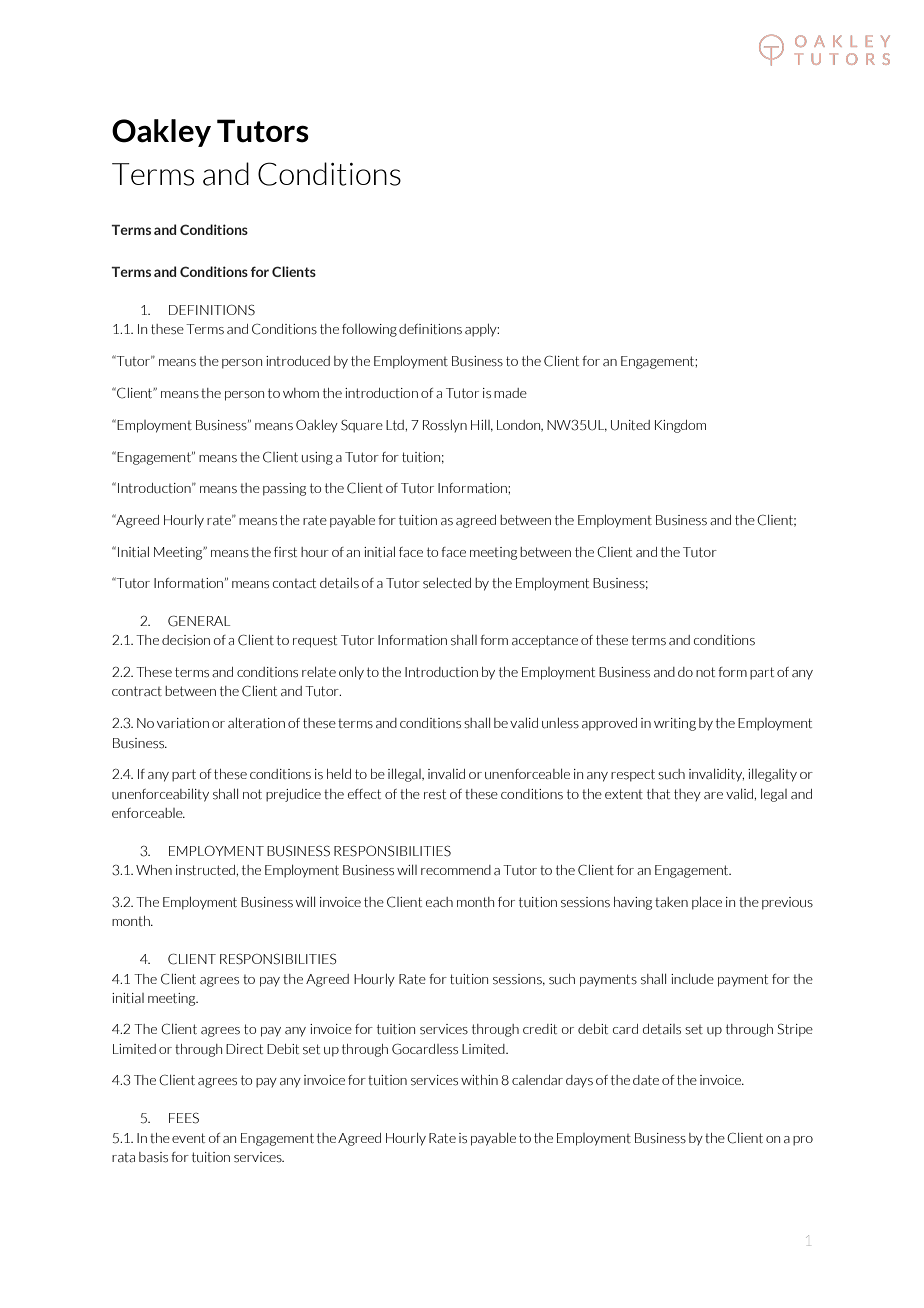  I want to click on United, so click(630, 425).
